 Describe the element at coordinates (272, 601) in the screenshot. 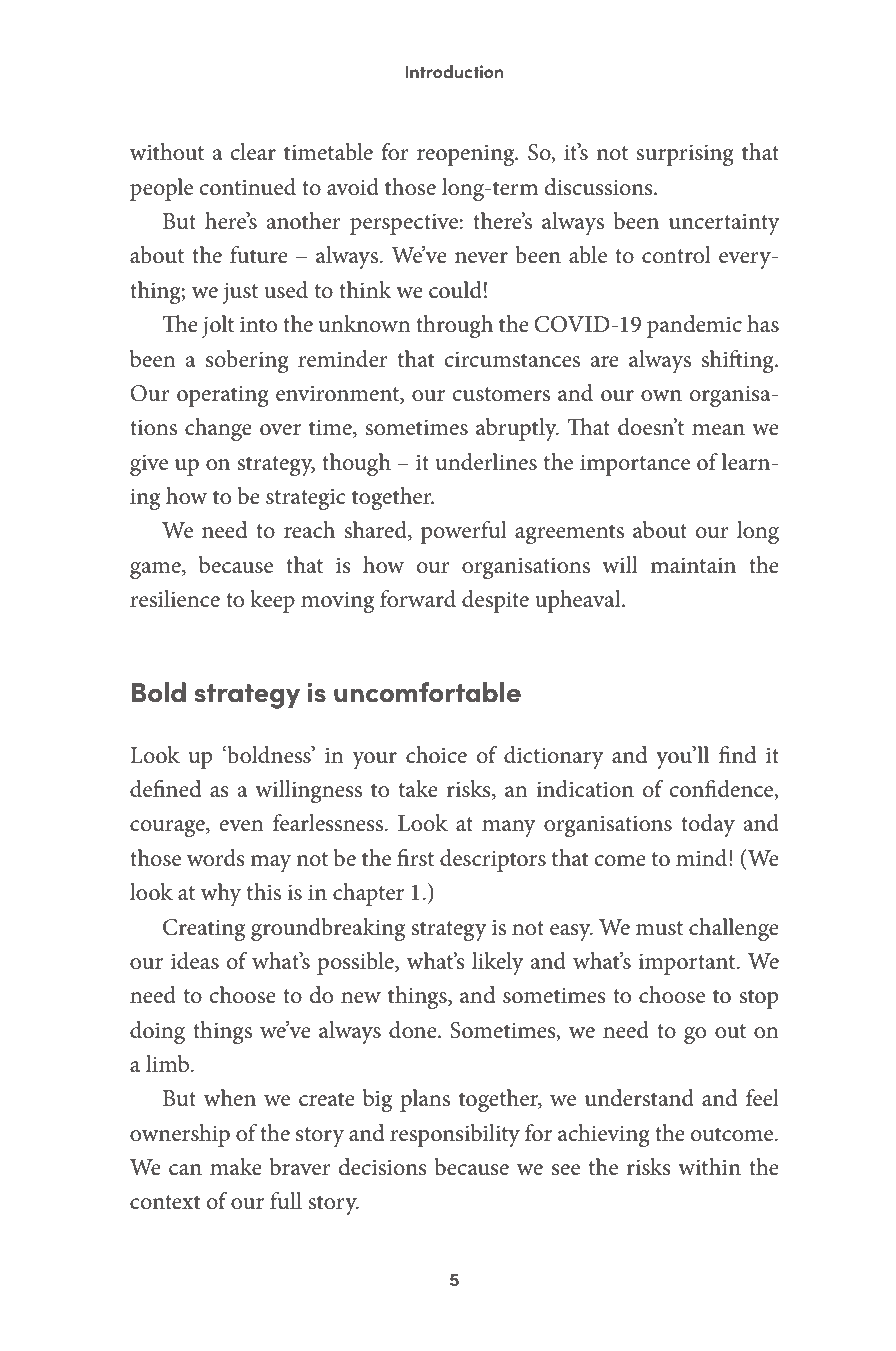

I see `keep` at that location.
